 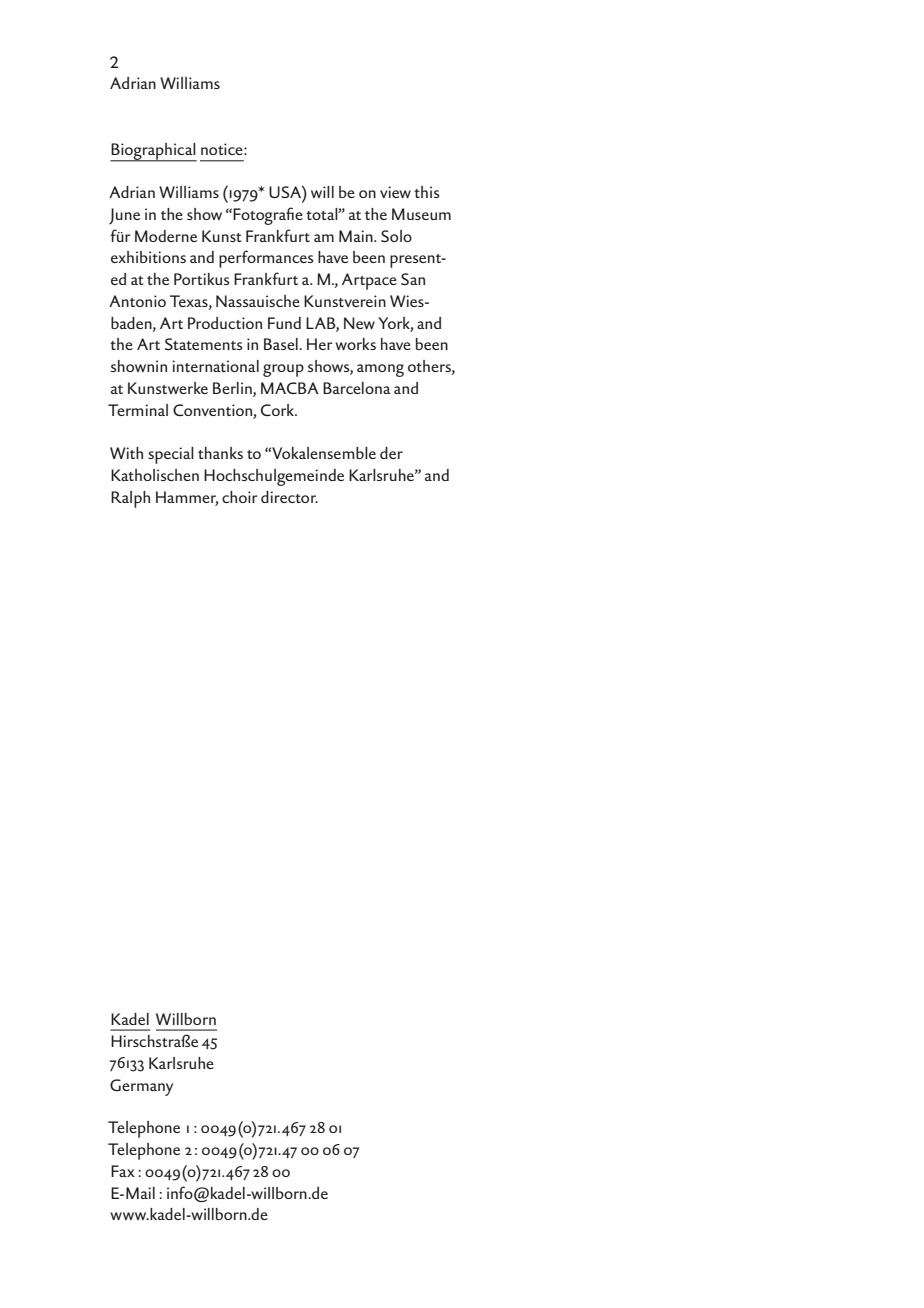 What do you see at coordinates (289, 497) in the screenshot?
I see `director` at bounding box center [289, 497].
